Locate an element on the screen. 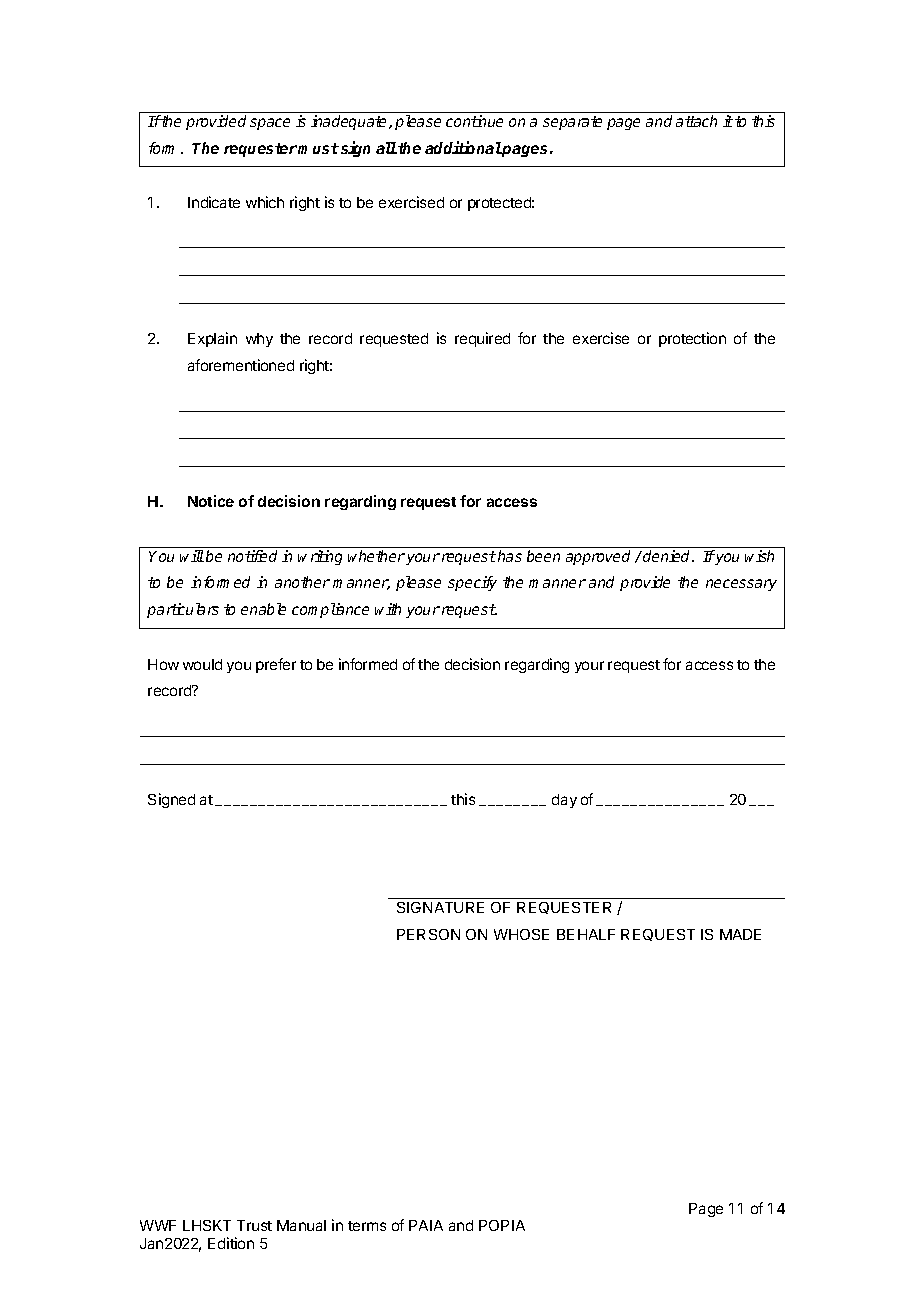 The height and width of the screenshot is (1308, 924). would is located at coordinates (202, 664).
